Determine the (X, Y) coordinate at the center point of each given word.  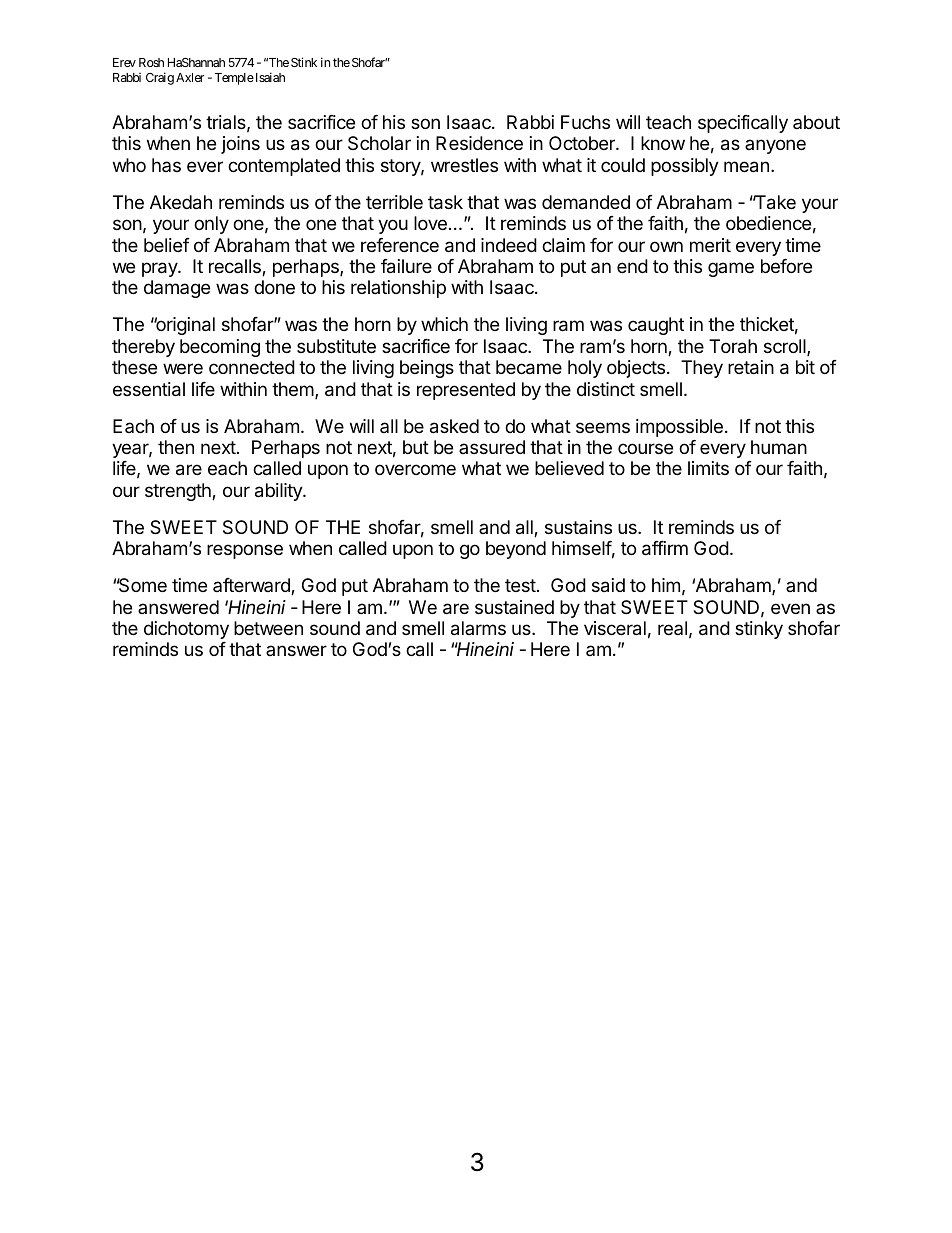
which (444, 324)
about (816, 122)
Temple (234, 79)
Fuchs (585, 122)
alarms (478, 628)
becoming (220, 348)
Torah (733, 346)
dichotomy (186, 630)
